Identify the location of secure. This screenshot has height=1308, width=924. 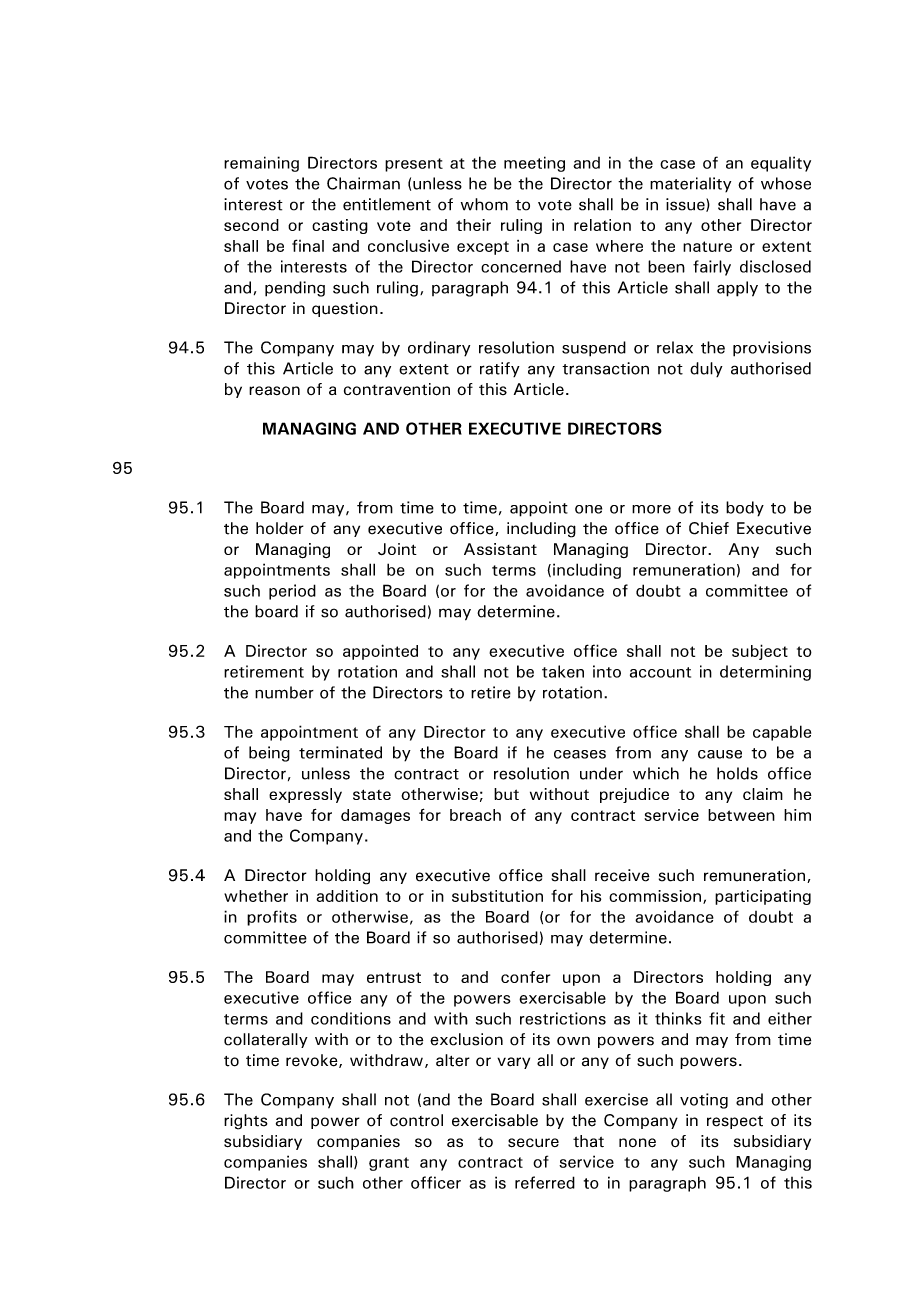
(533, 1142).
